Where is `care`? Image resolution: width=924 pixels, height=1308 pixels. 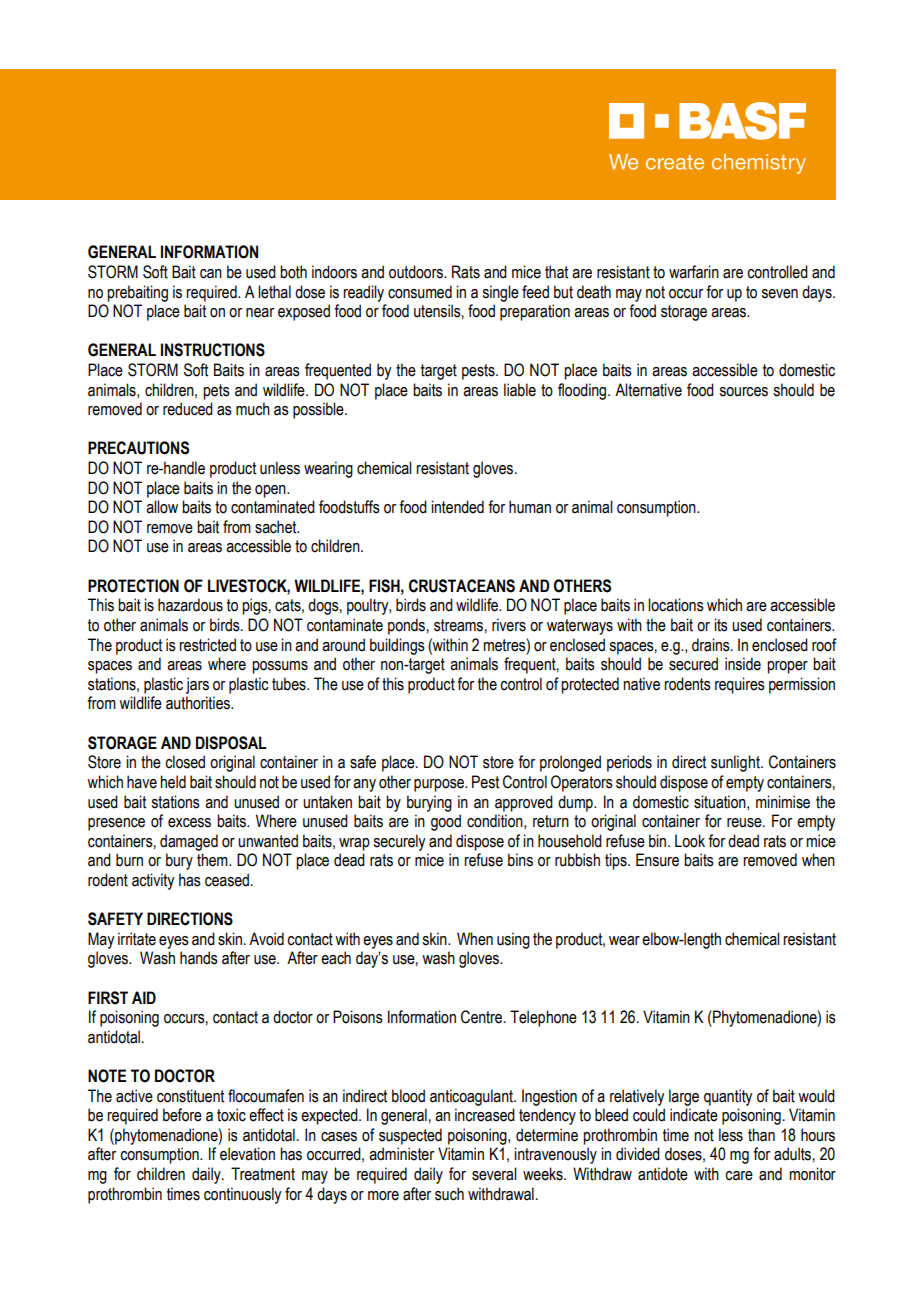 care is located at coordinates (739, 1176).
